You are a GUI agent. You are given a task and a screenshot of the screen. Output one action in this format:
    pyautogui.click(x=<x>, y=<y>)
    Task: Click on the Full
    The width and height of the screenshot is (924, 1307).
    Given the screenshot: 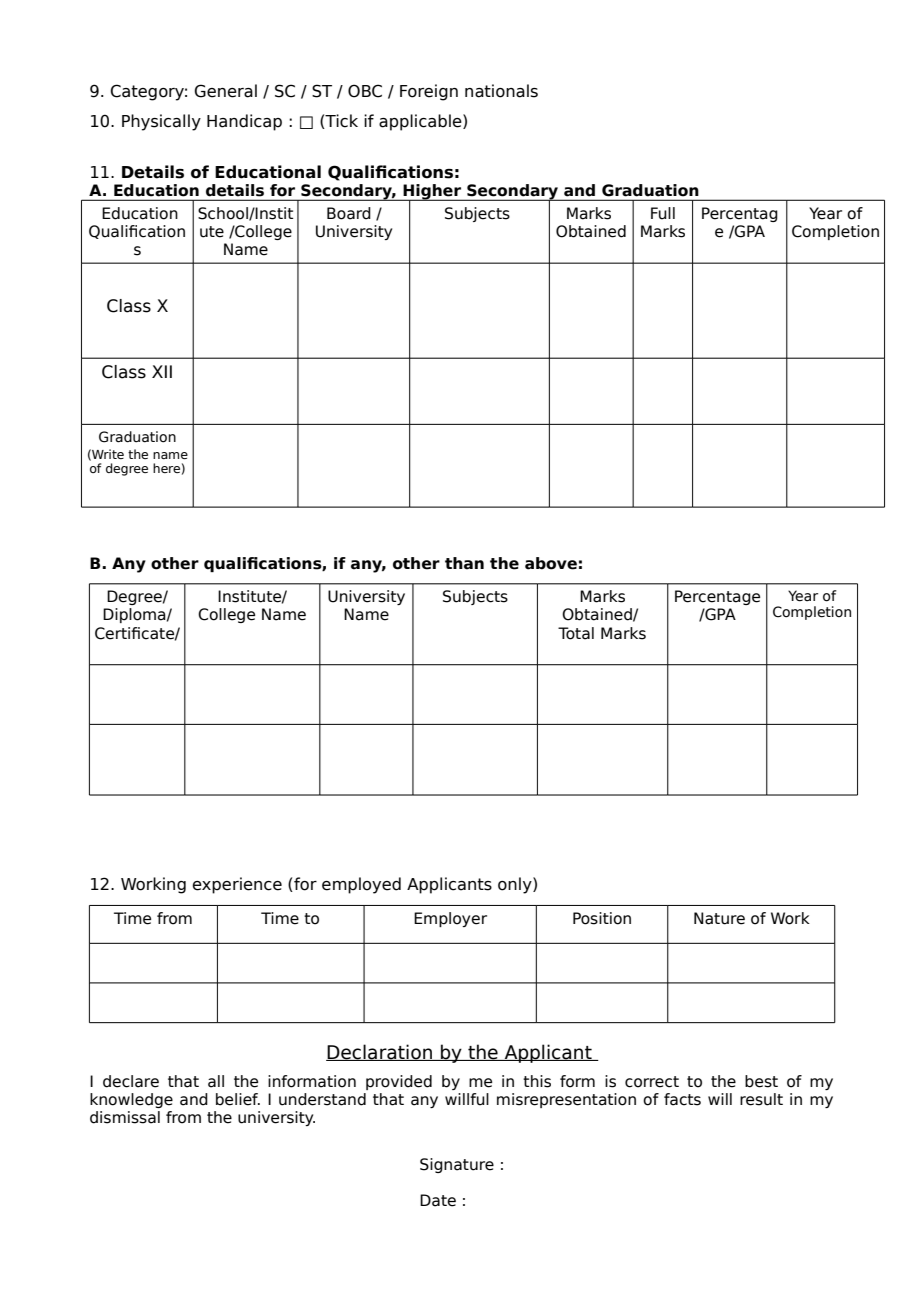 What is the action you would take?
    pyautogui.click(x=663, y=213)
